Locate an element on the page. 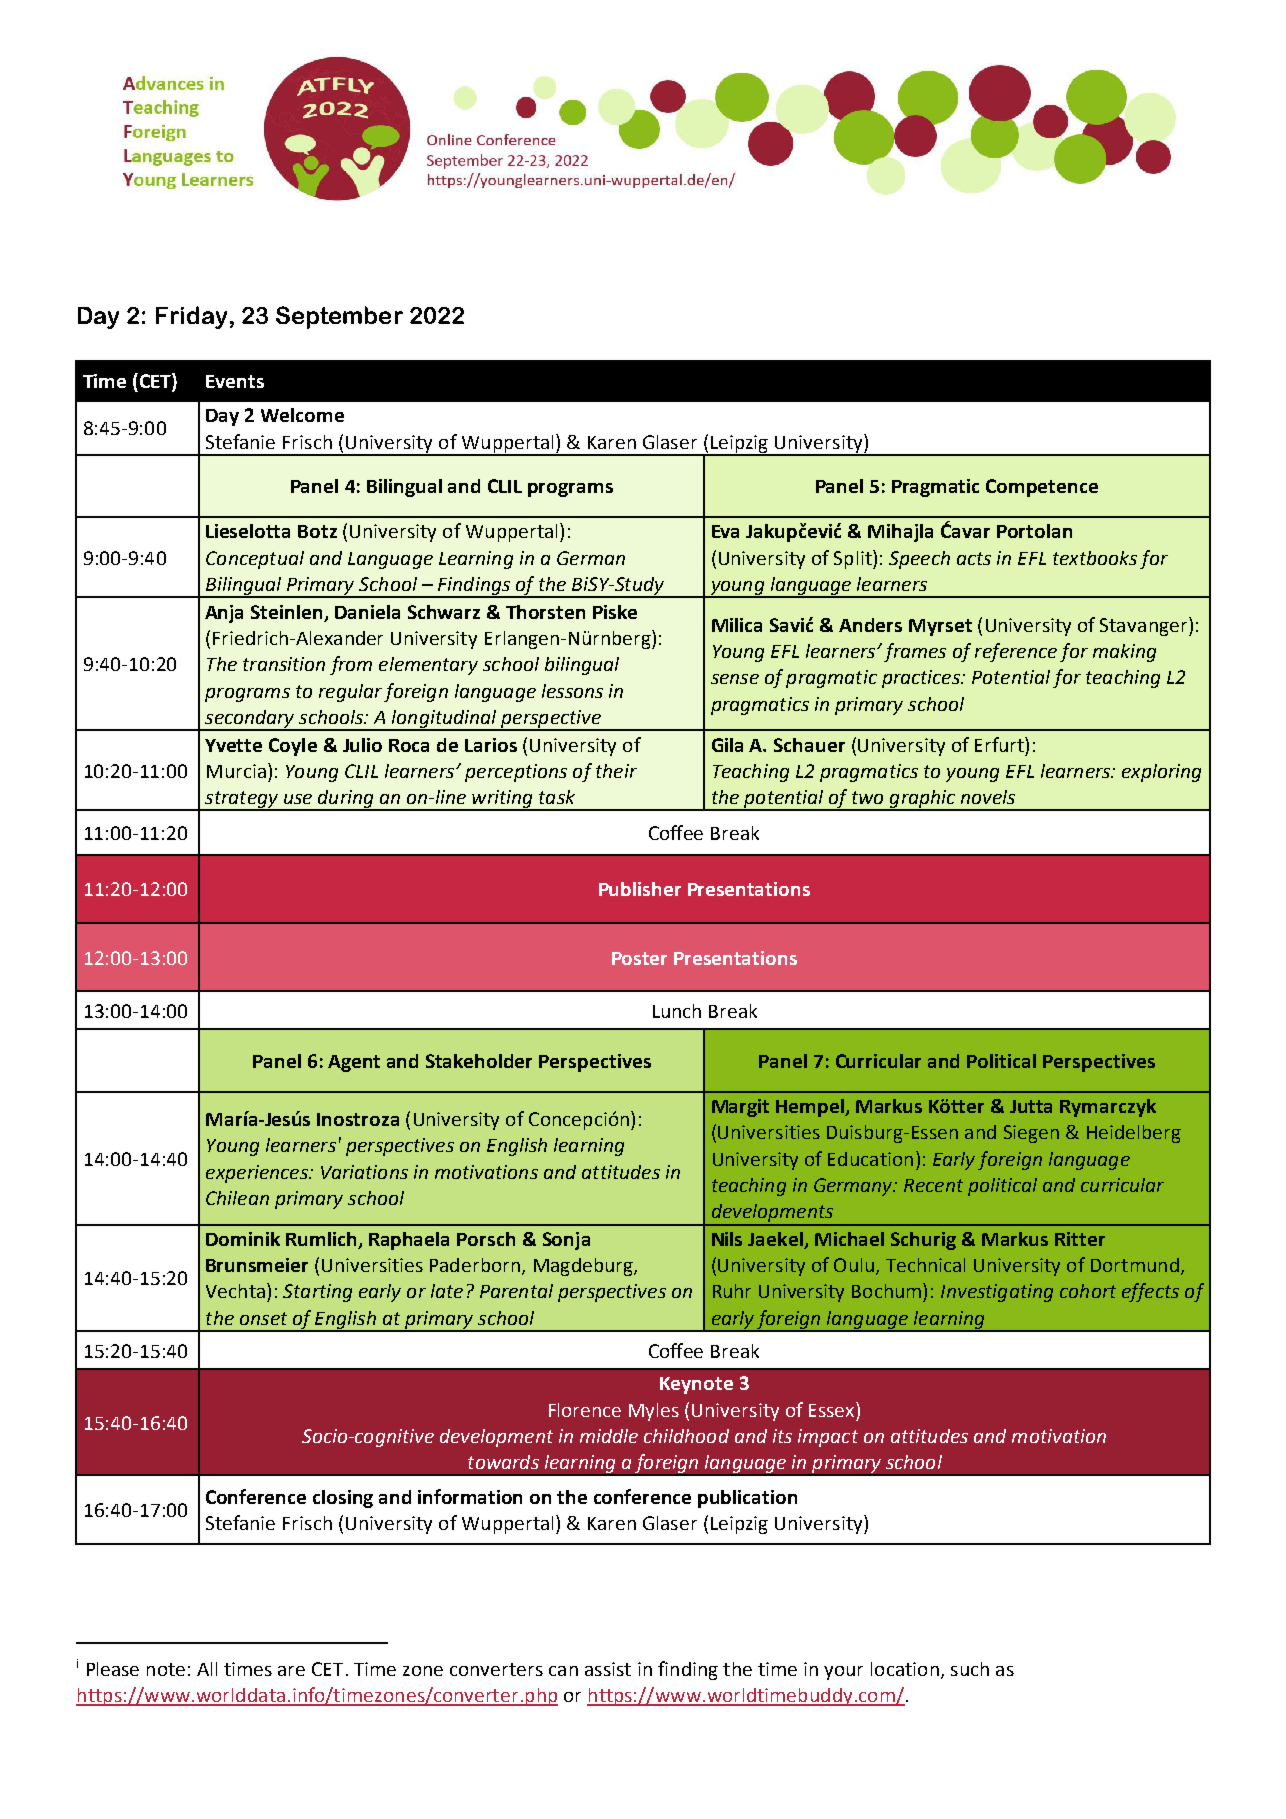 The width and height of the image is (1286, 1819). Jutta is located at coordinates (1031, 1106).
